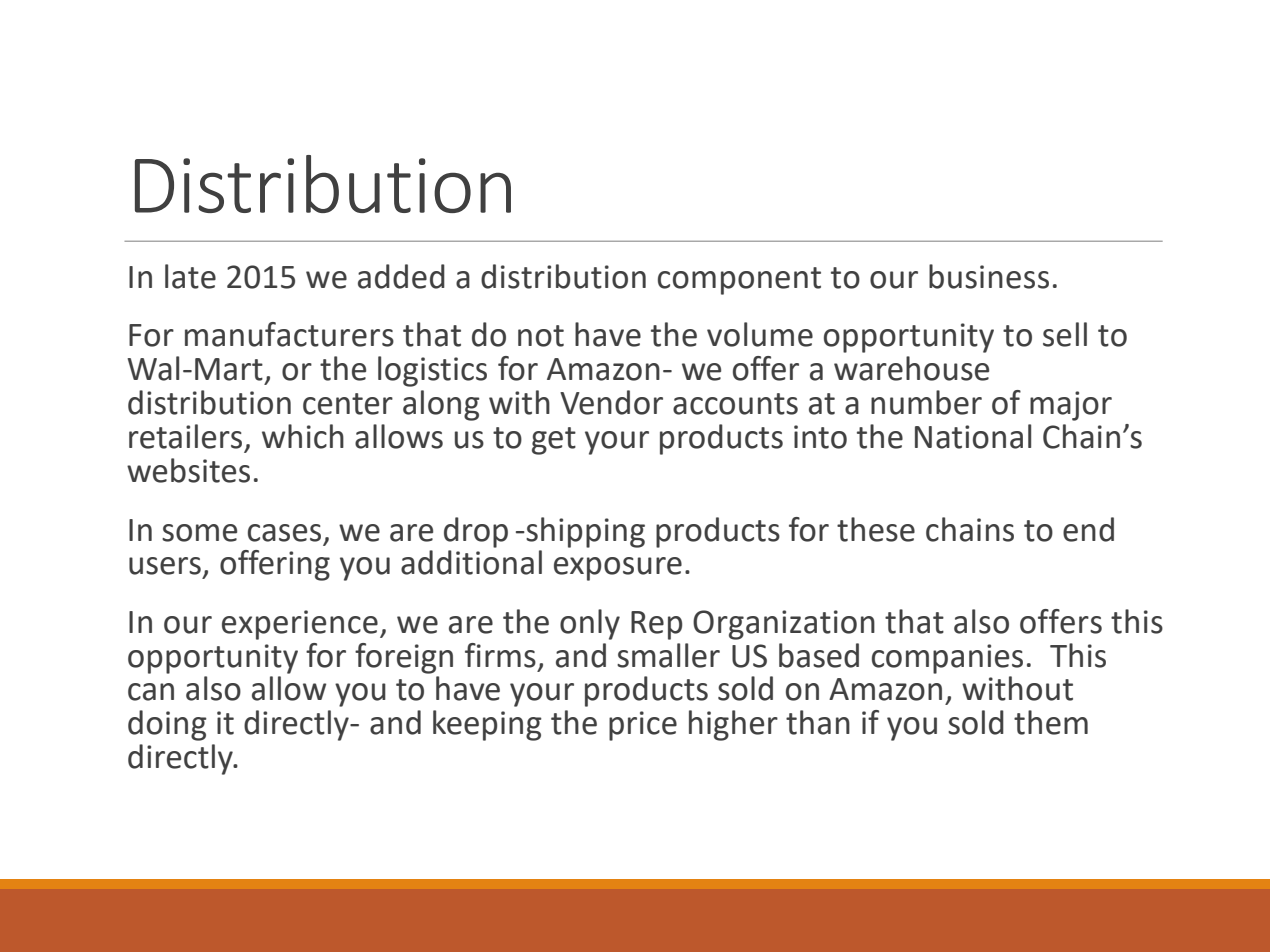  What do you see at coordinates (284, 533) in the document?
I see `cases` at bounding box center [284, 533].
